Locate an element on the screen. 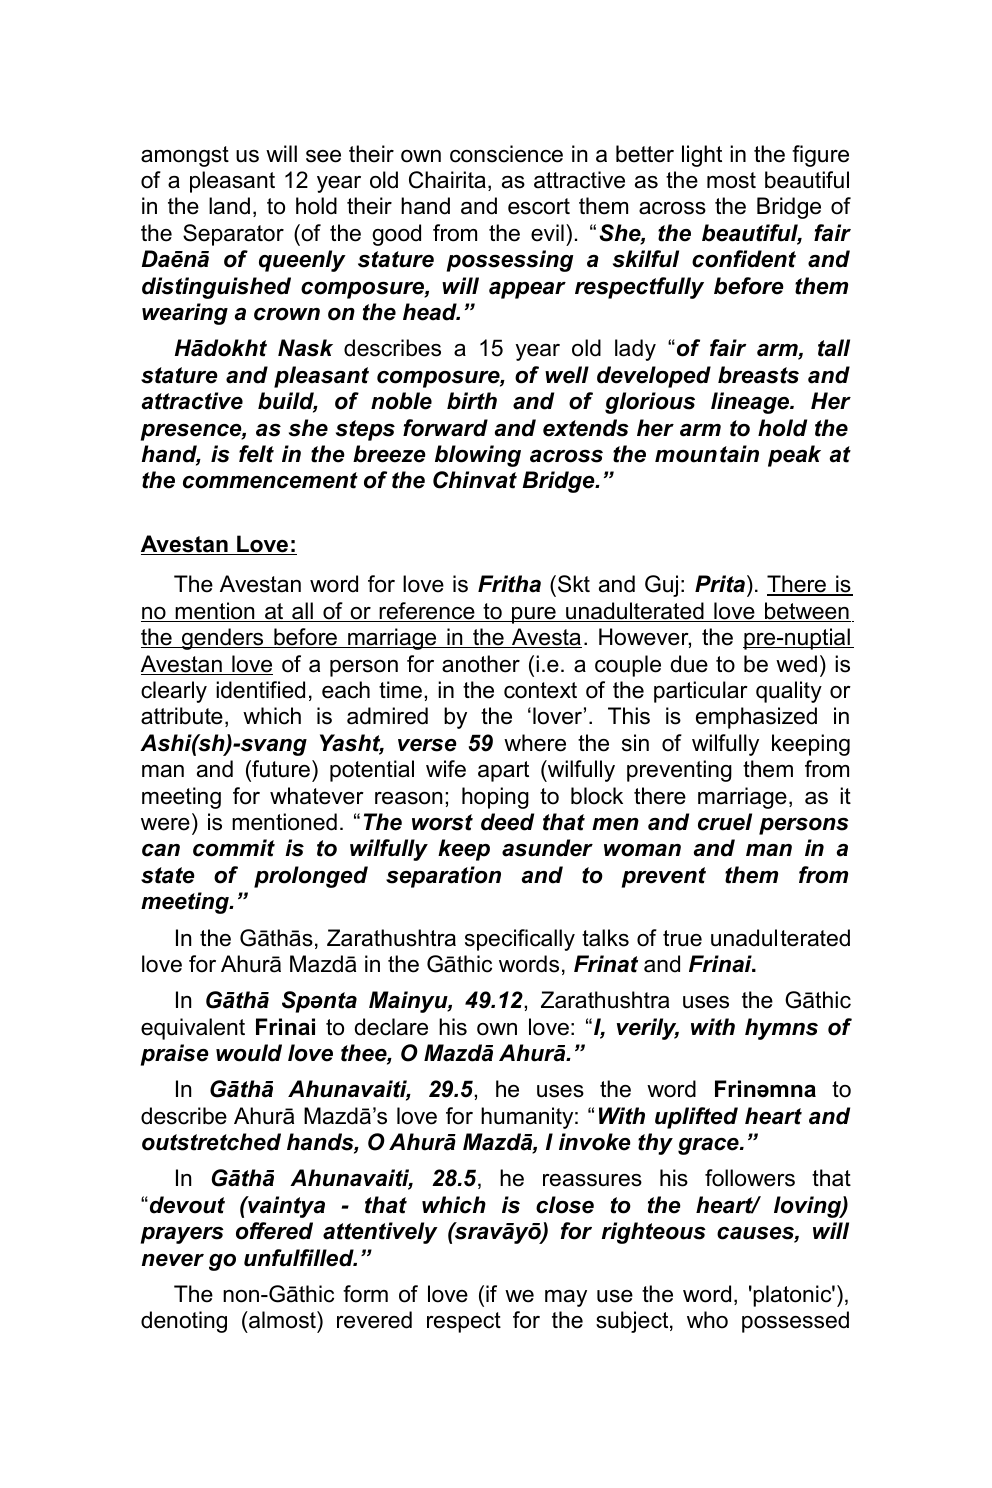 The height and width of the screenshot is (1488, 992). may is located at coordinates (566, 1298).
